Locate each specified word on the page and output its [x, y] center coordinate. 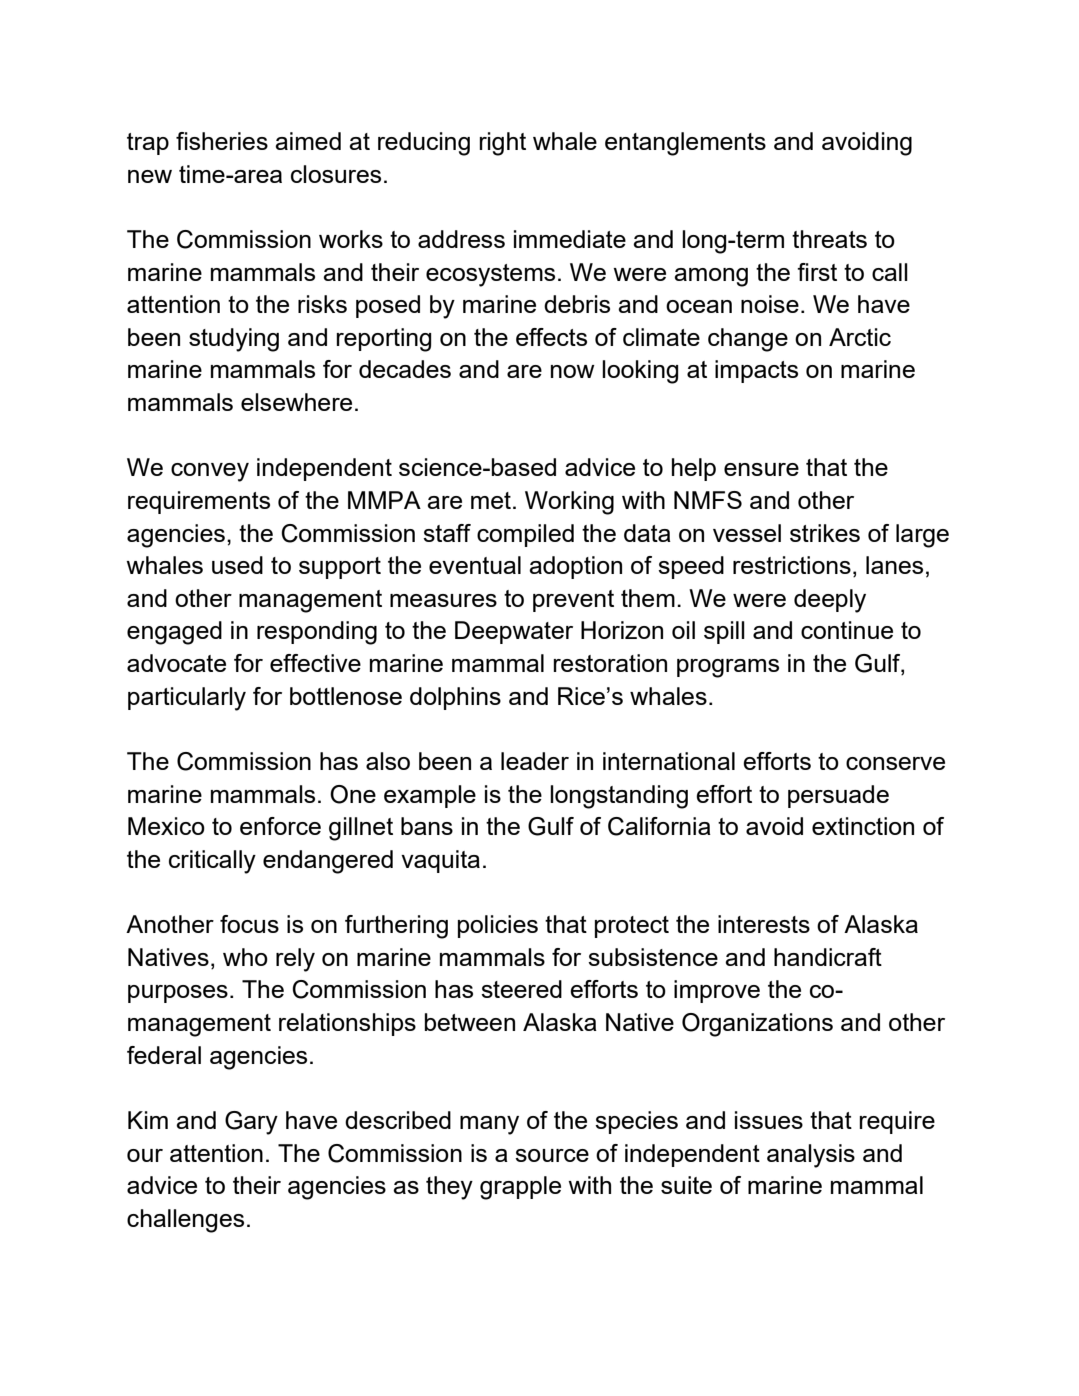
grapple [520, 1188]
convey [210, 472]
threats [829, 239]
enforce [280, 826]
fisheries [222, 141]
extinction [863, 826]
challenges [185, 1221]
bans [427, 826]
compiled [525, 535]
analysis [811, 1156]
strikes [825, 533]
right [502, 144]
